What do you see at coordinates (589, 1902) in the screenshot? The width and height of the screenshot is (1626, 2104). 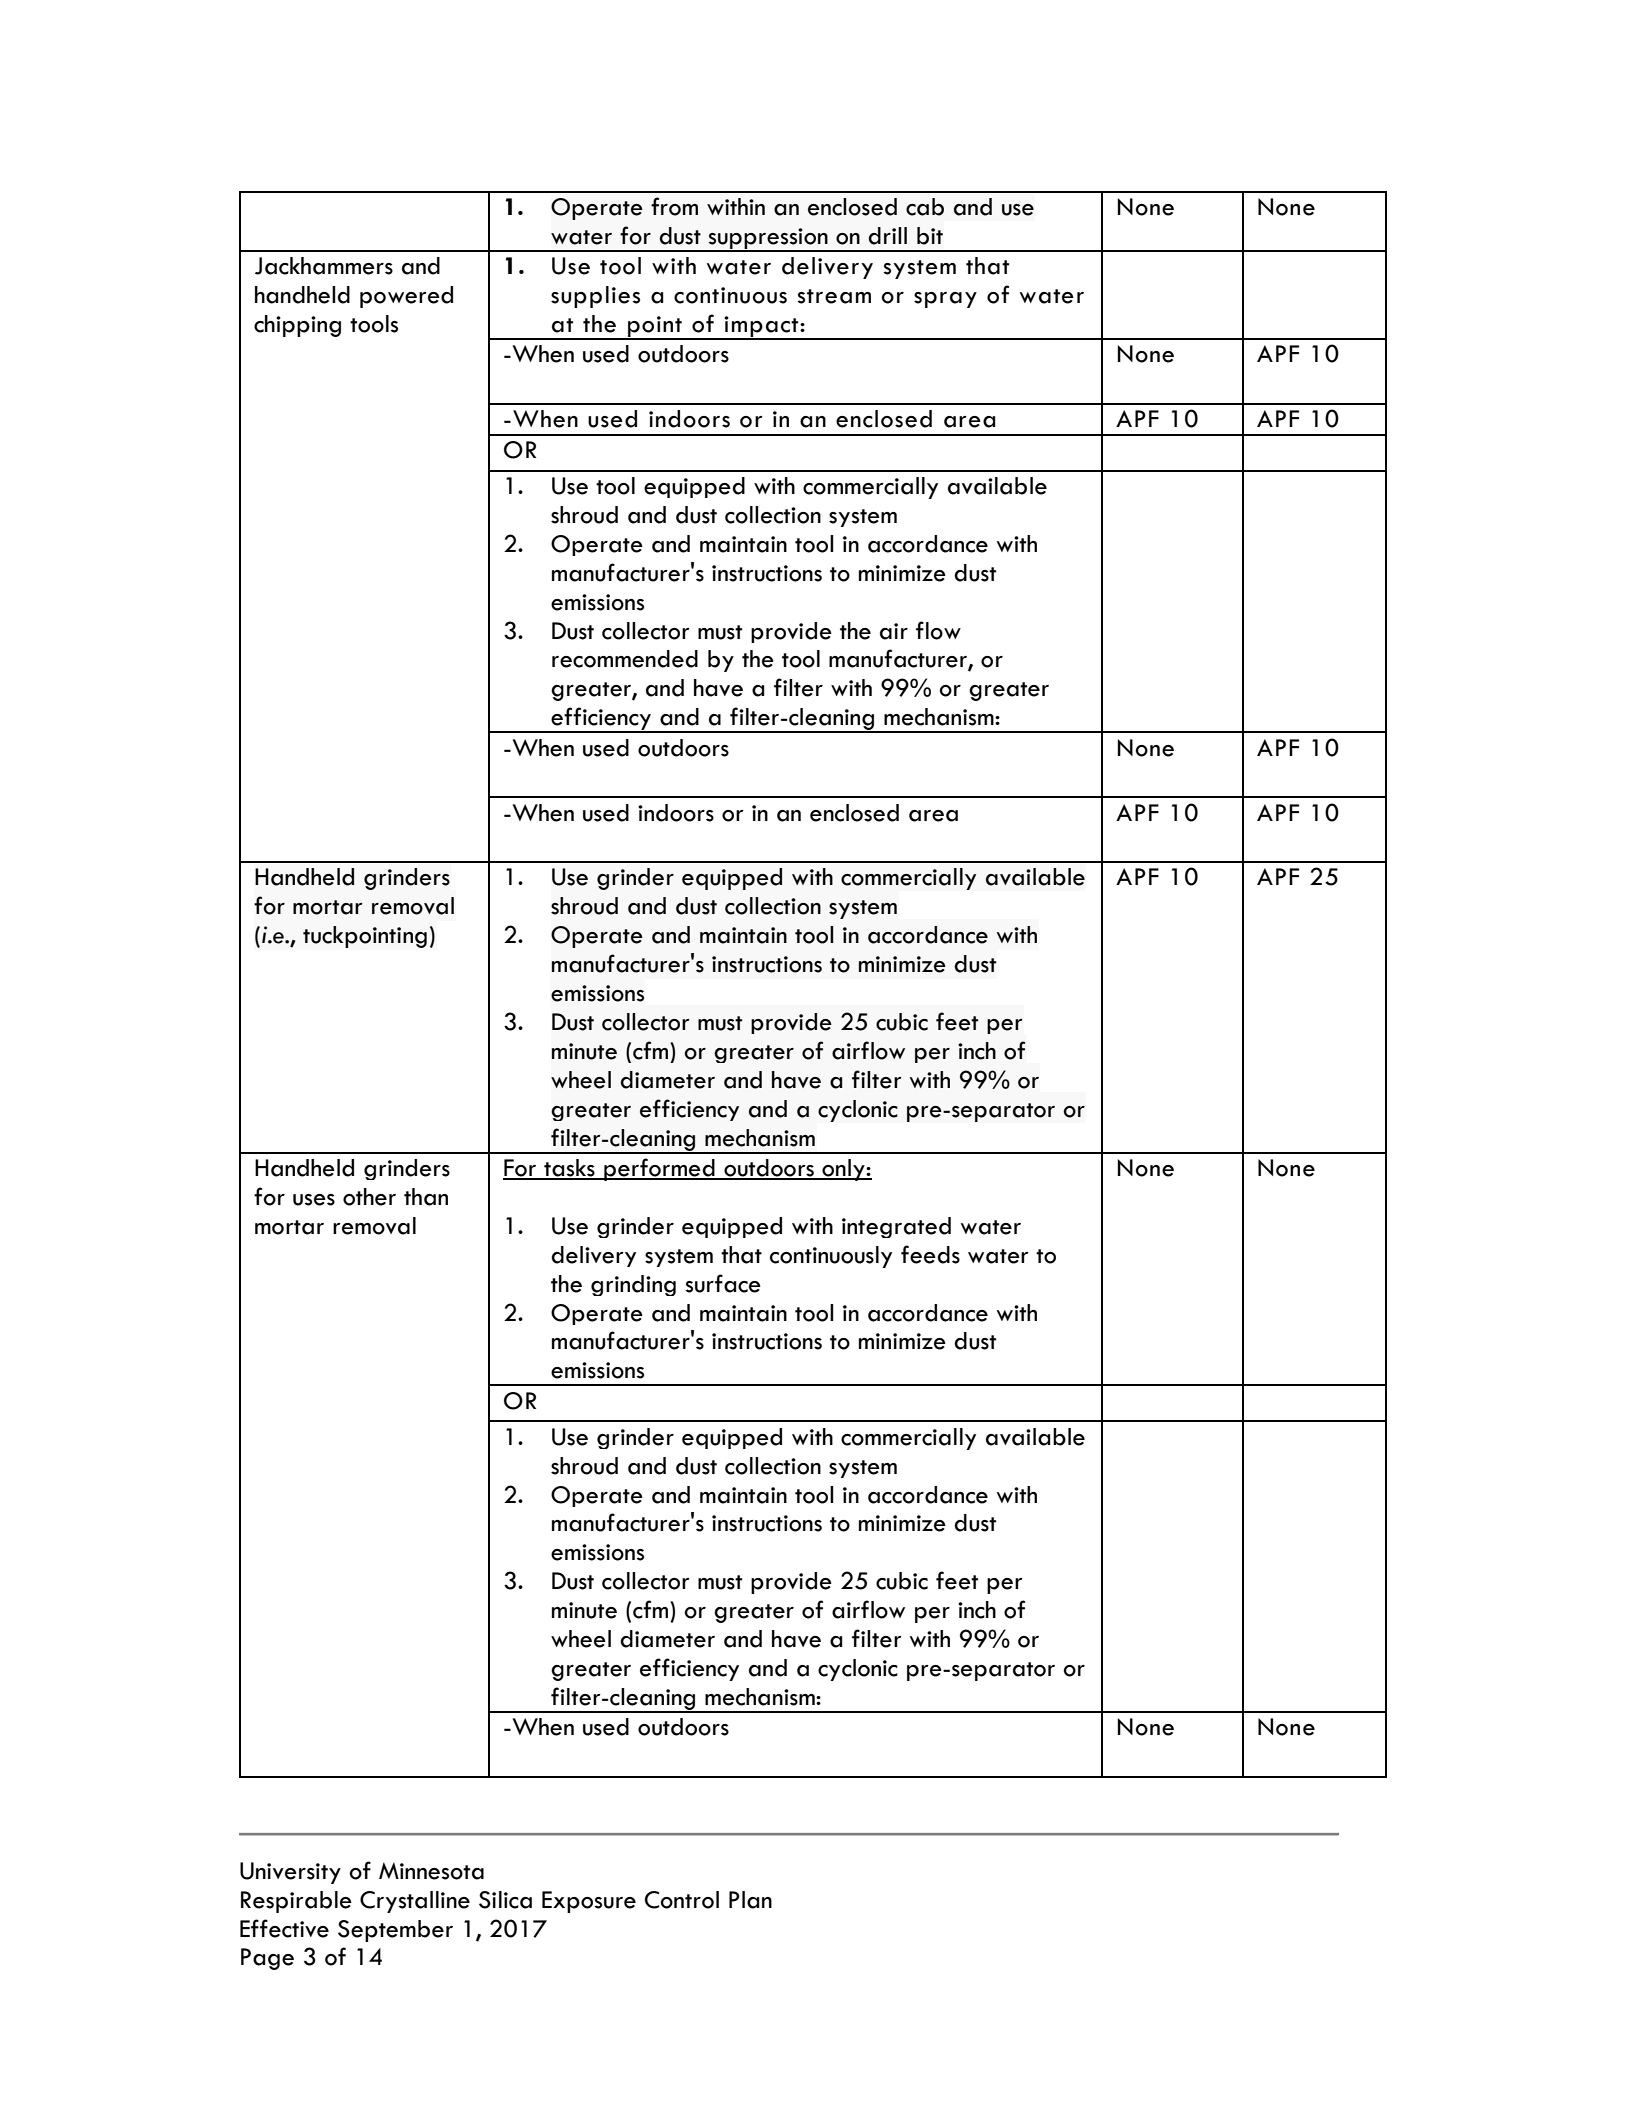 I see `Exposure` at bounding box center [589, 1902].
